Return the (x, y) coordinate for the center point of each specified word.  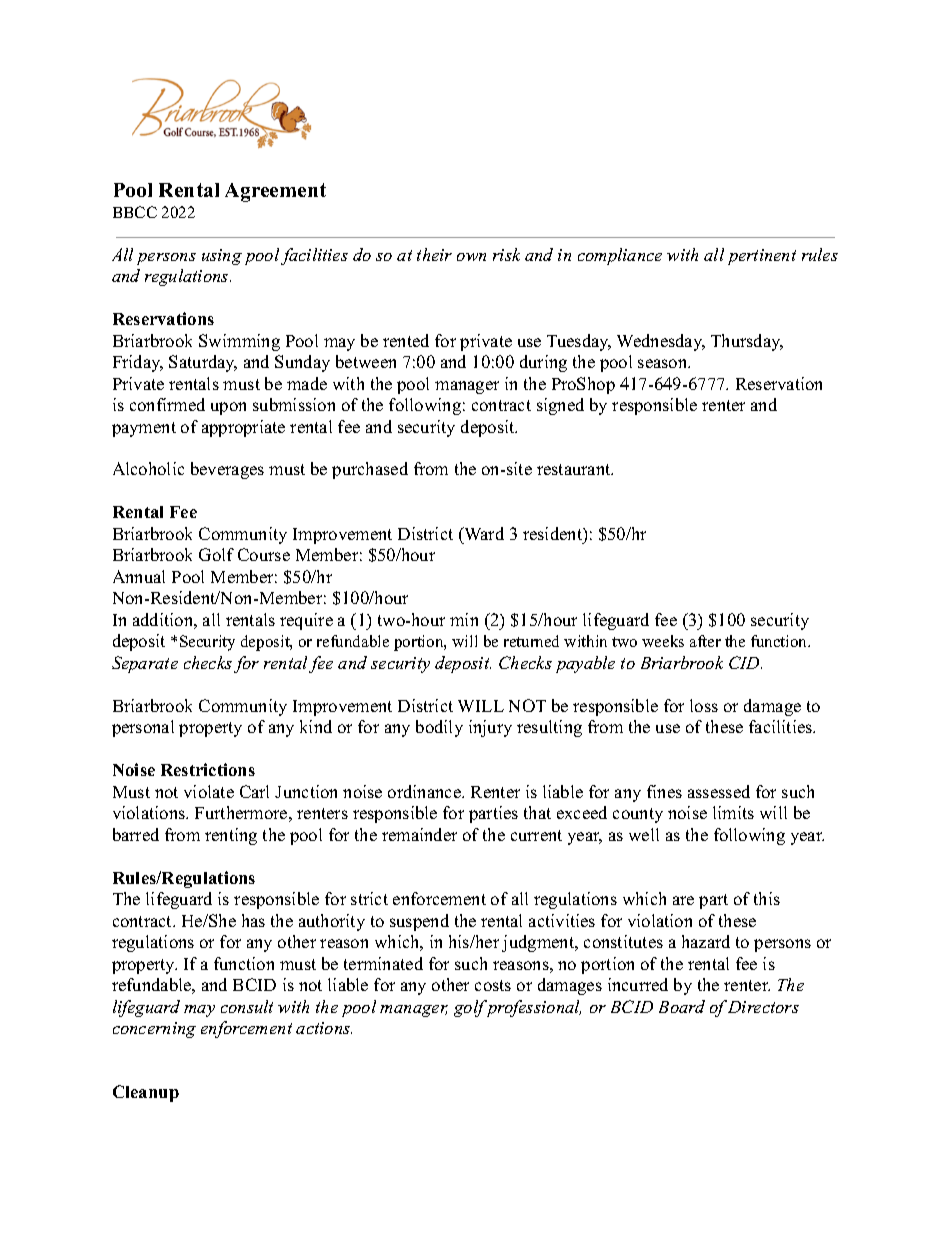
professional (532, 1008)
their (434, 254)
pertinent (762, 257)
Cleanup (146, 1093)
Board (682, 1006)
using (222, 257)
